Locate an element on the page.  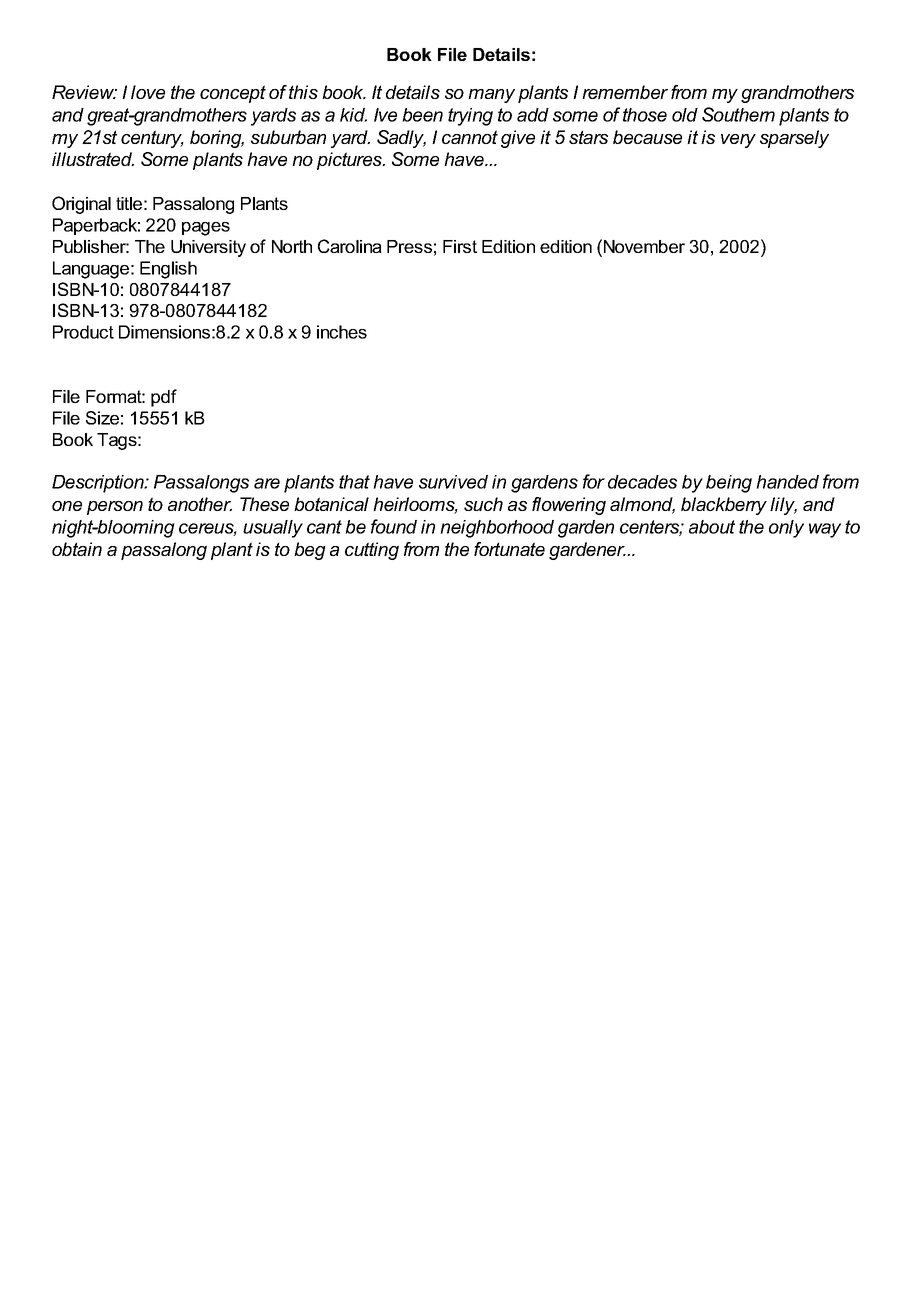
pages is located at coordinates (206, 229).
